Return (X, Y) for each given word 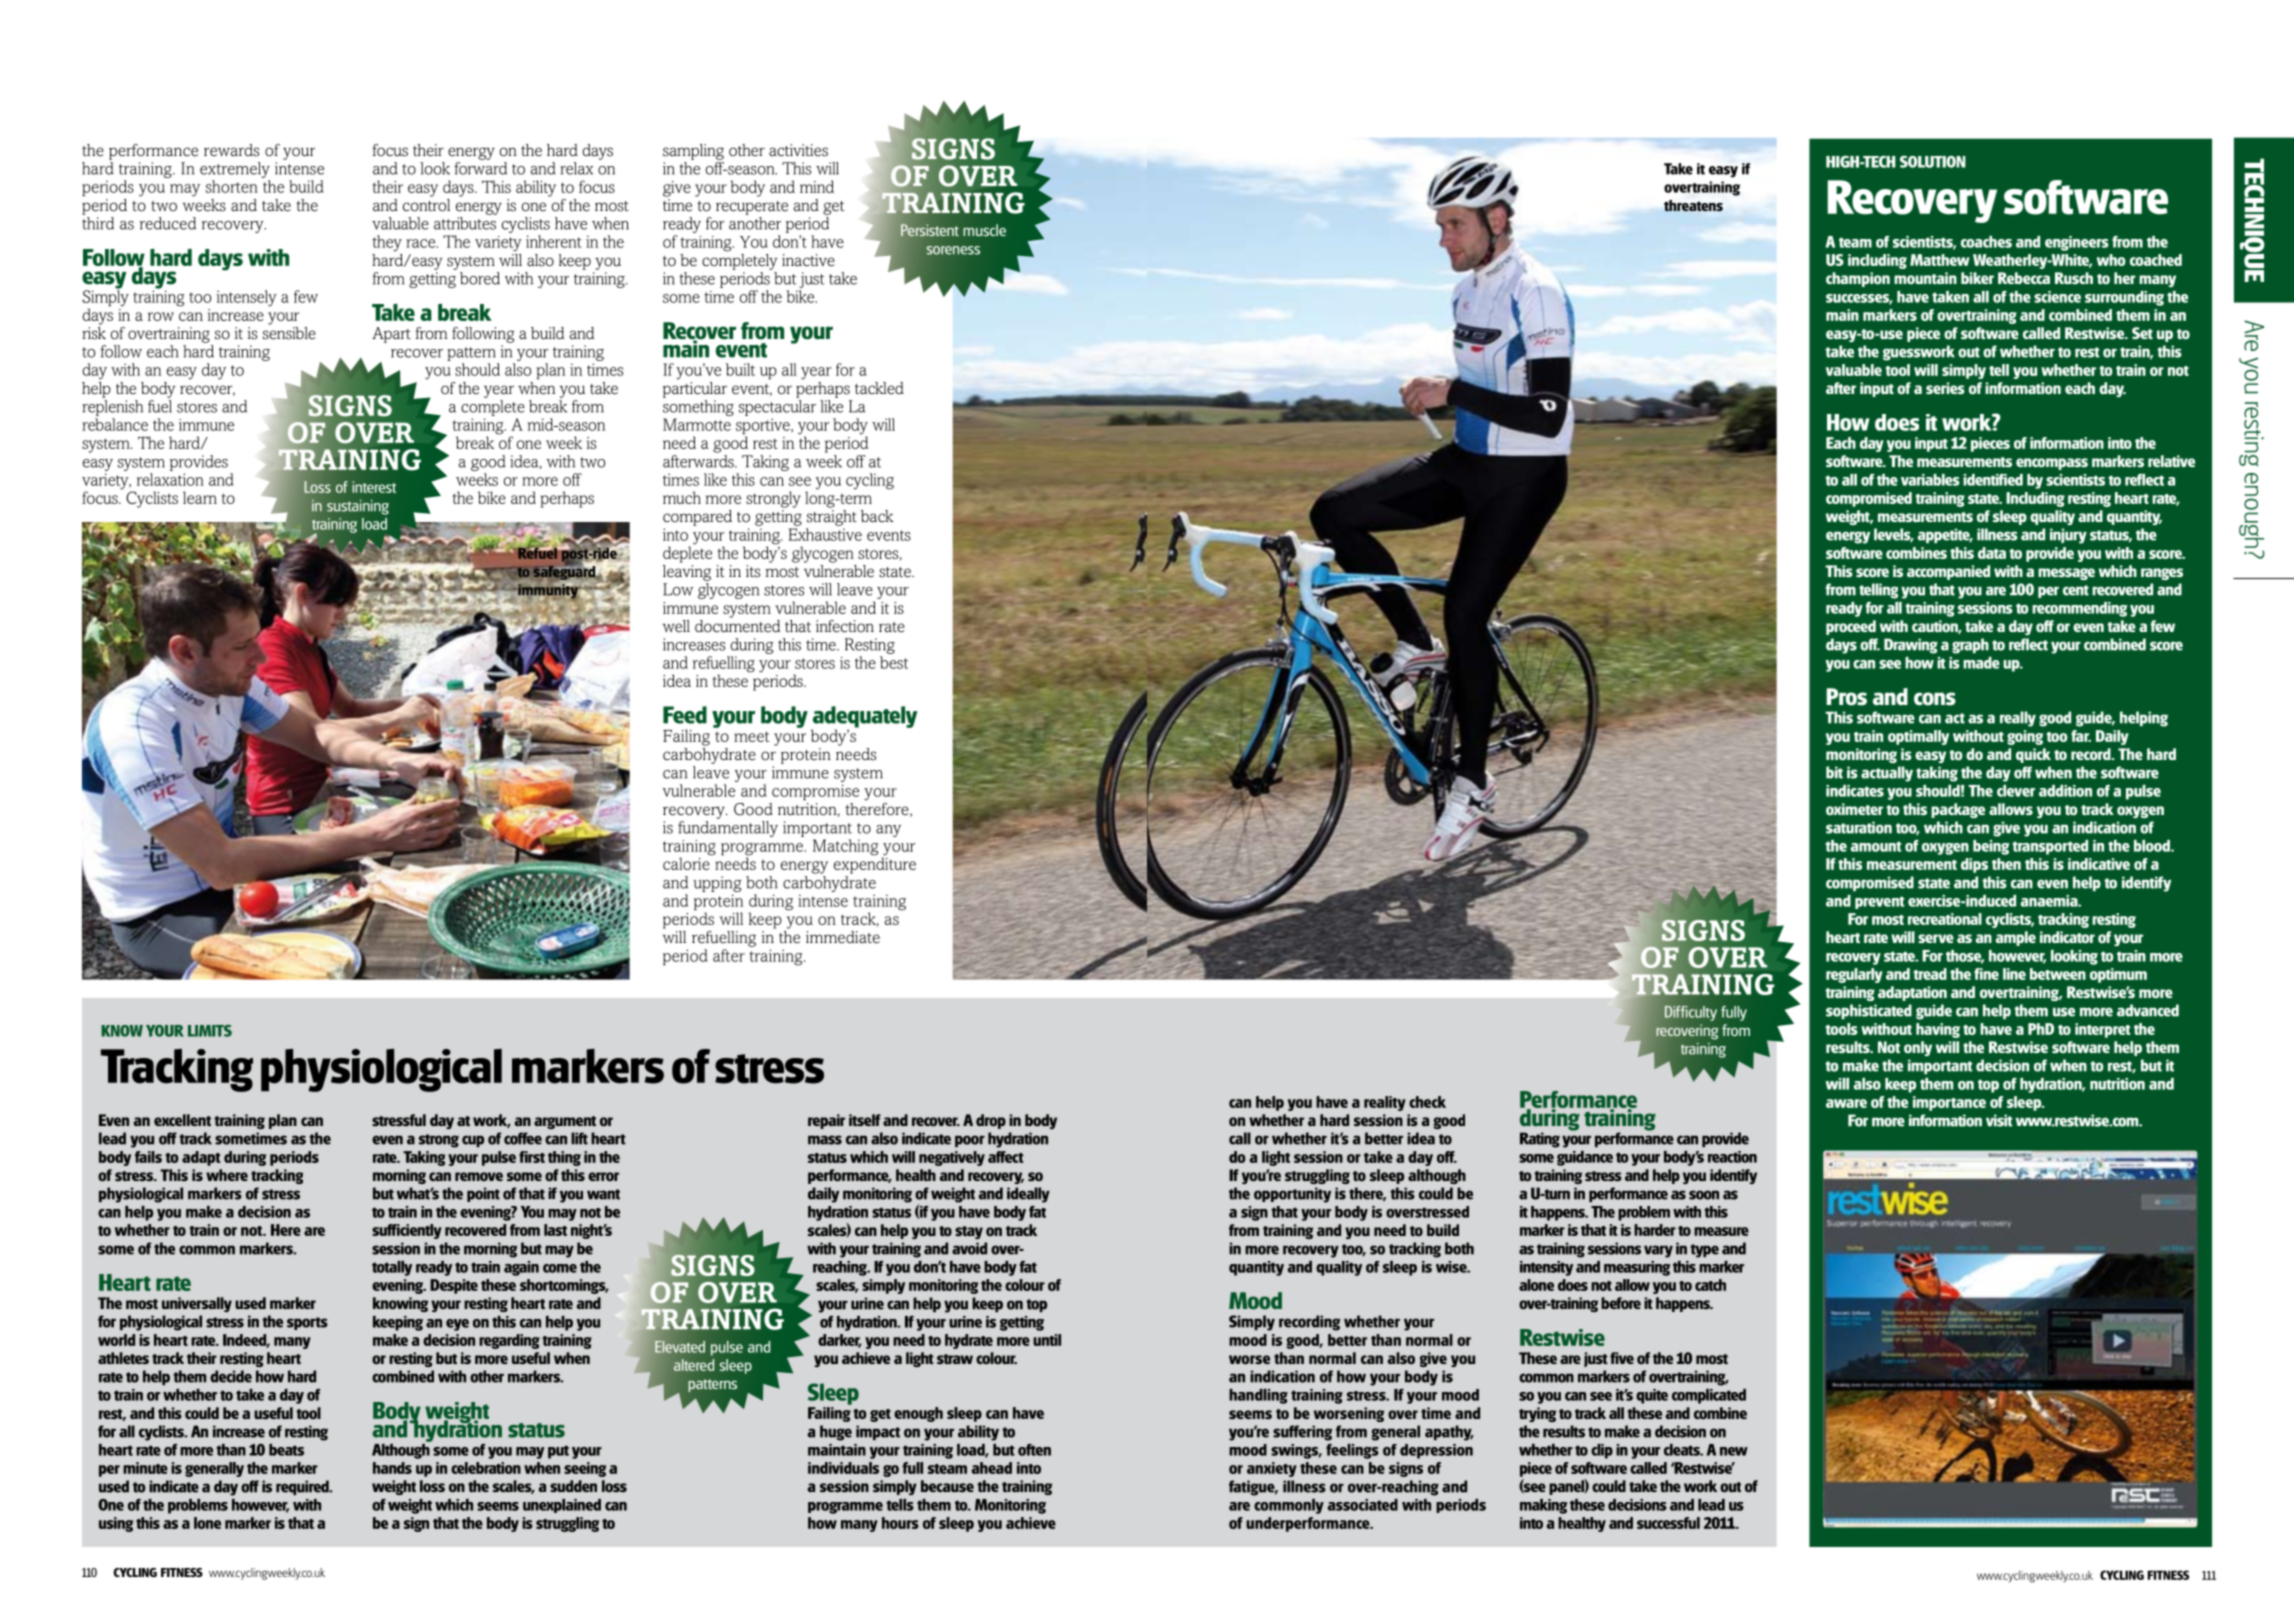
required (303, 1487)
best (894, 662)
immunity (549, 591)
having (1938, 1030)
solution (1933, 162)
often (1034, 1450)
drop (991, 1121)
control (426, 204)
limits (210, 1031)
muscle (984, 230)
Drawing (1911, 646)
